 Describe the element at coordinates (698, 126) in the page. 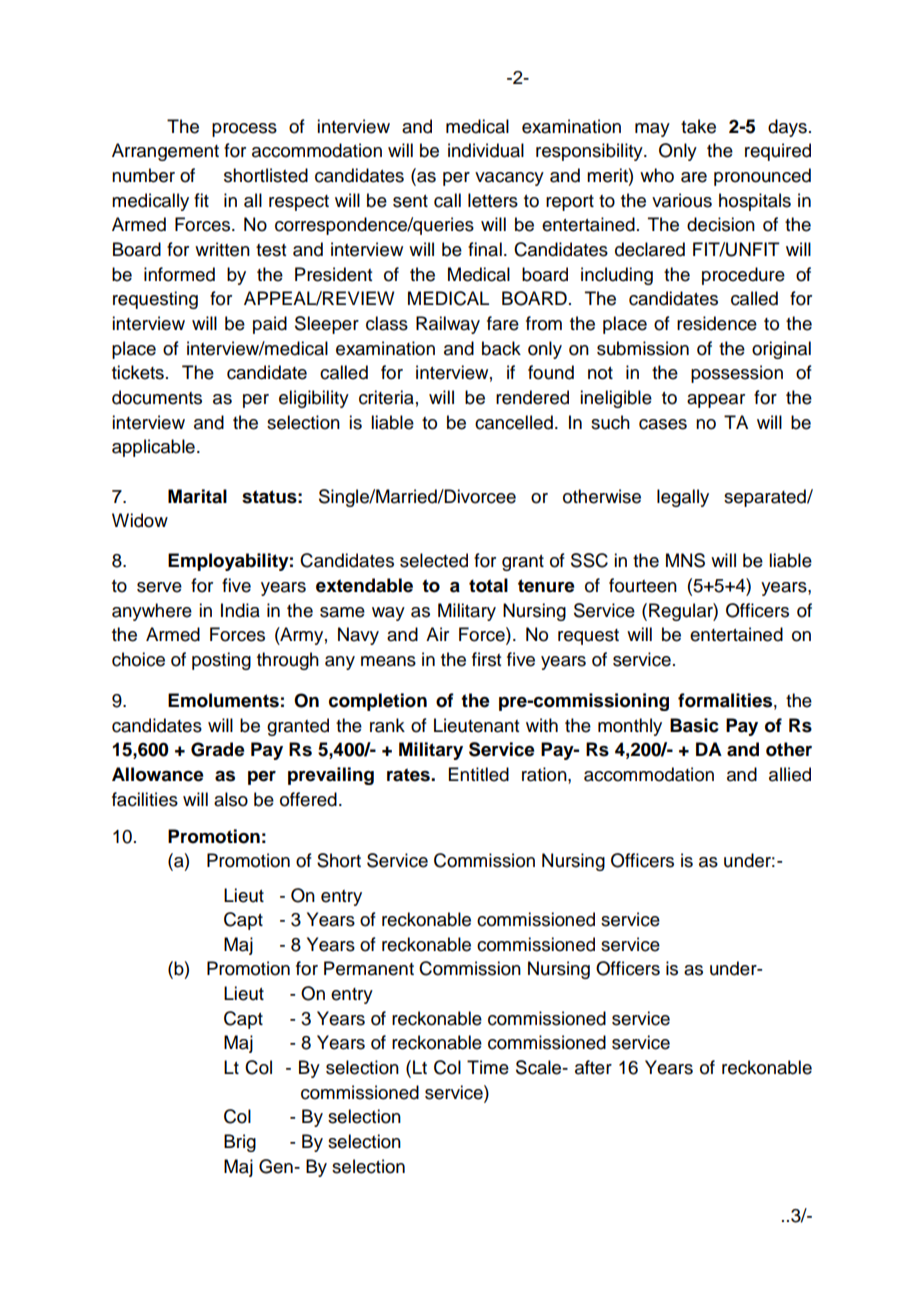

I see `take` at that location.
